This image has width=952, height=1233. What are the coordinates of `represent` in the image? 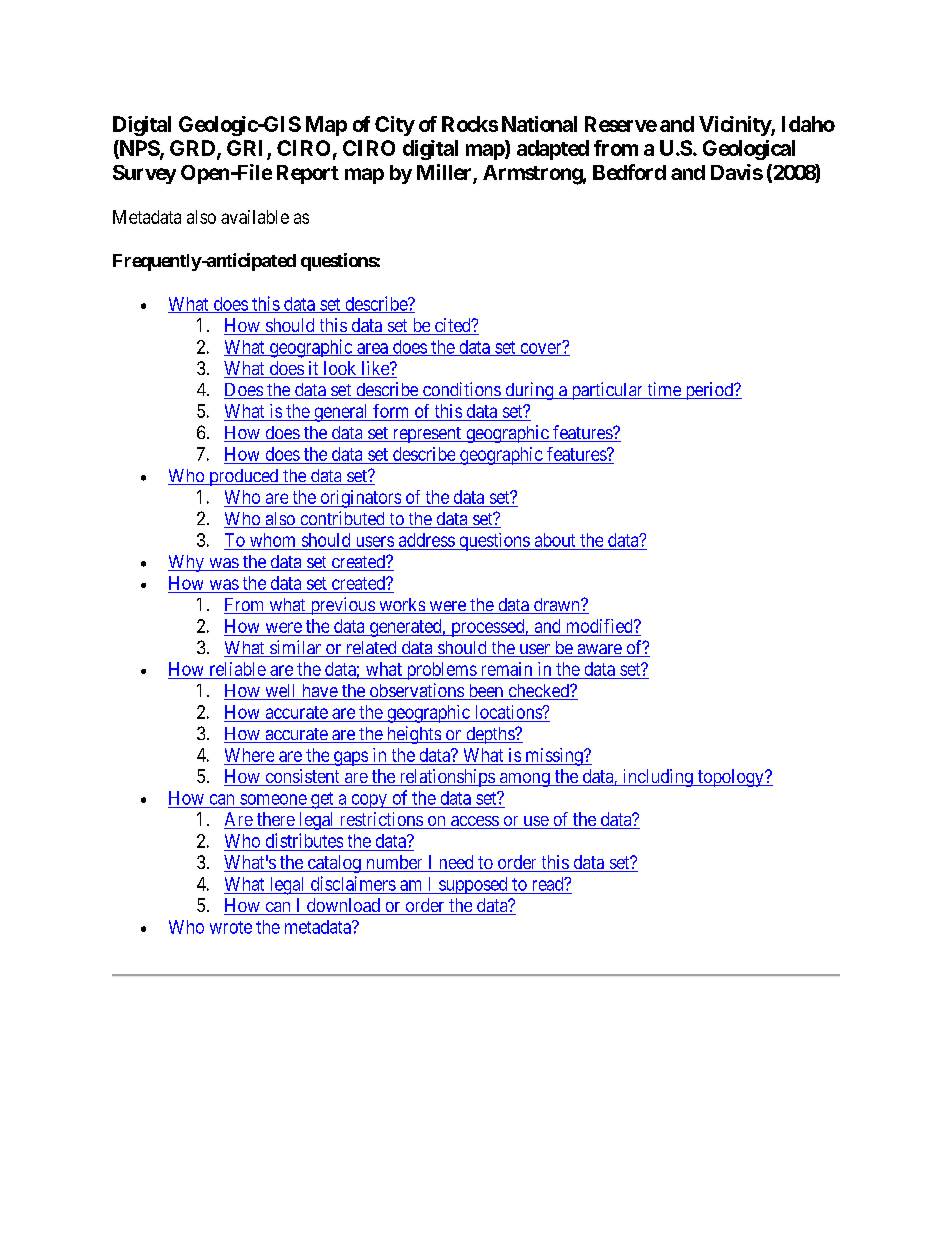 It's located at (426, 435).
